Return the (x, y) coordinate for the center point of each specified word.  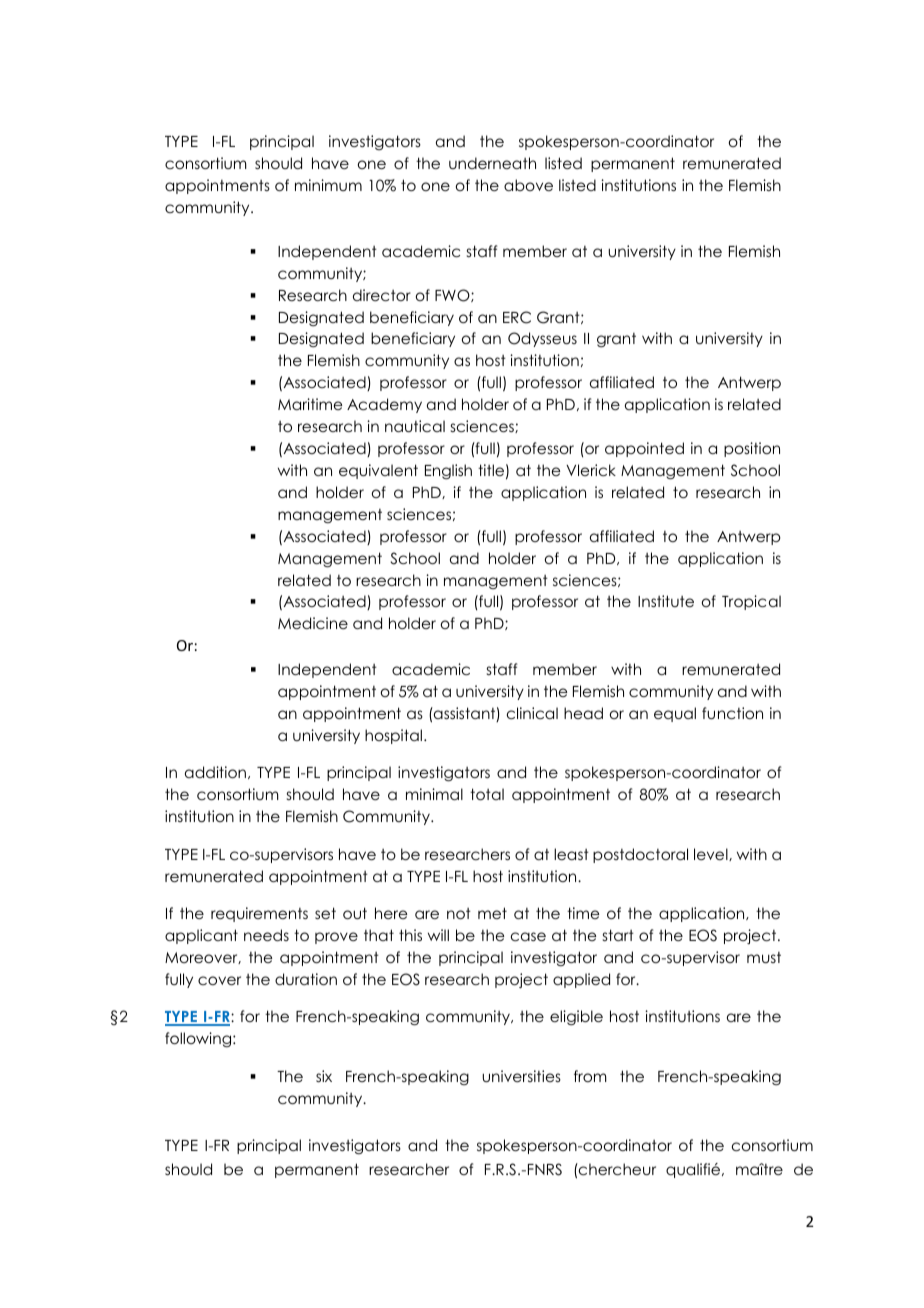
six (324, 1076)
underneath (492, 163)
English (448, 472)
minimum (328, 185)
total (487, 794)
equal (675, 714)
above (528, 185)
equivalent (378, 471)
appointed (644, 449)
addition (215, 772)
